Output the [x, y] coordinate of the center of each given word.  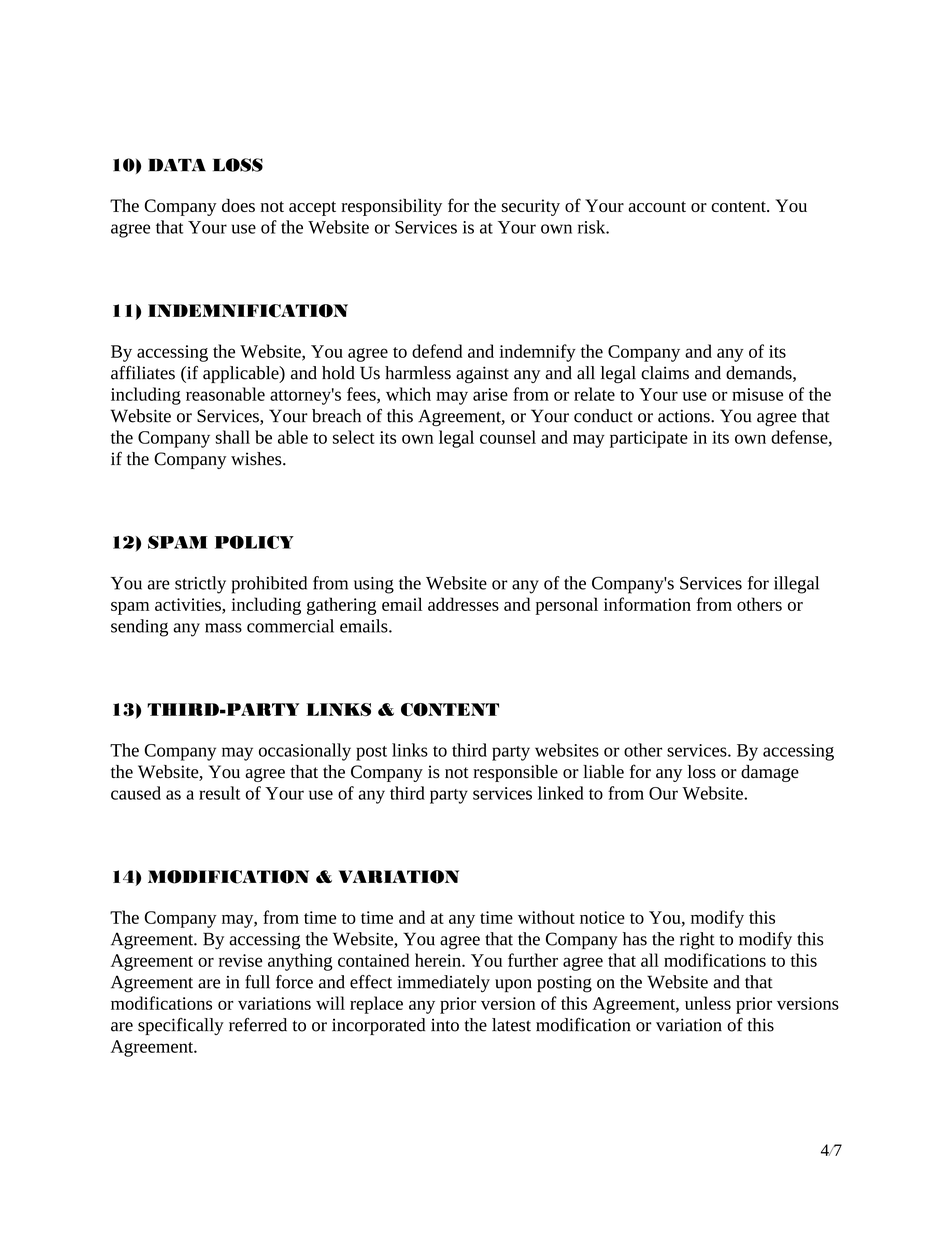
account [657, 206]
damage [770, 773]
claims [665, 373]
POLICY [254, 542]
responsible [515, 773]
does [238, 205]
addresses [463, 604]
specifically [181, 1026]
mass [223, 628]
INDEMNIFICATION [248, 311]
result [219, 793]
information [647, 604]
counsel [508, 437]
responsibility [391, 207]
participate [649, 439]
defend [437, 351]
